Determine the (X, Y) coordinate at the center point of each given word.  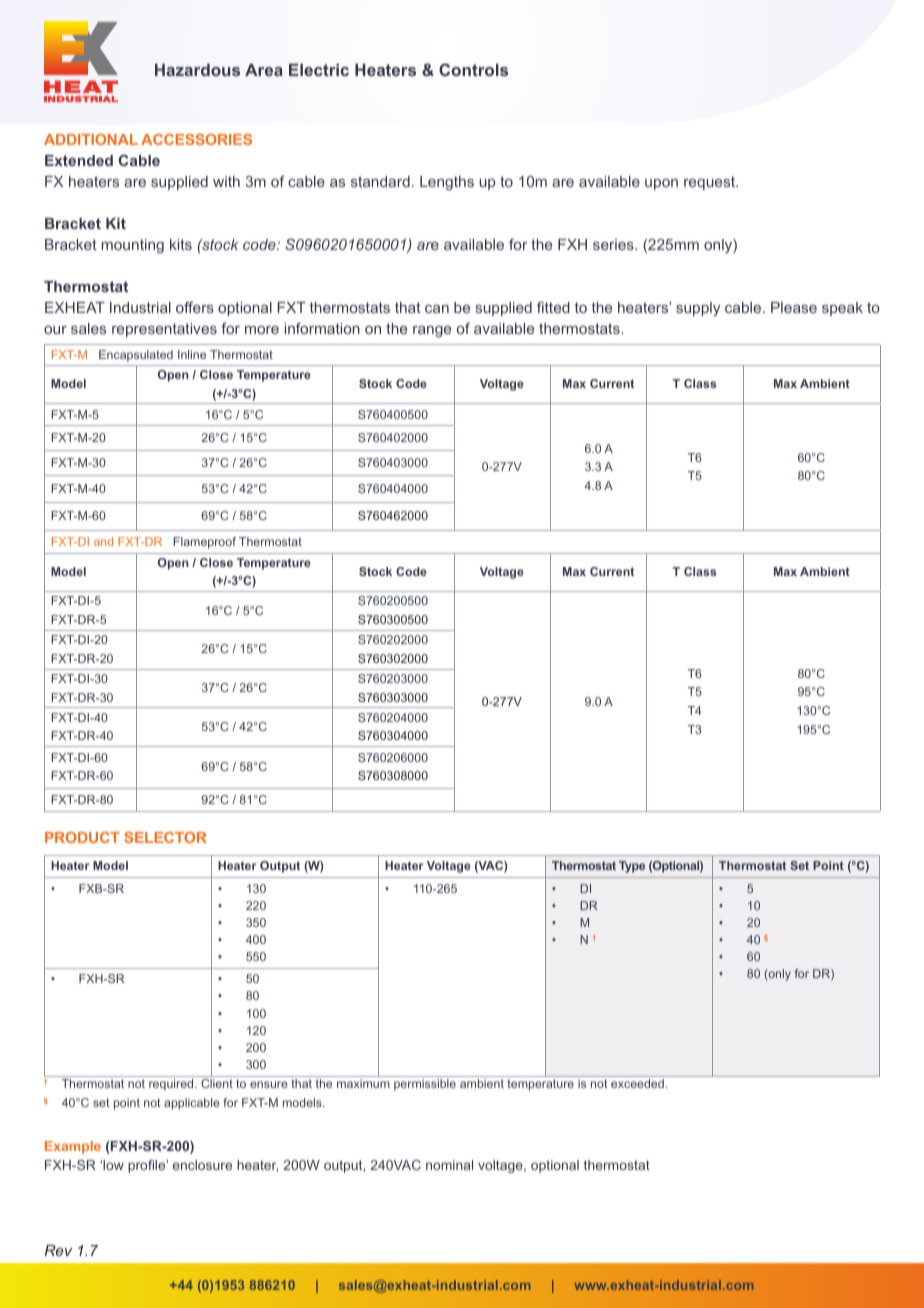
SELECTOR (165, 837)
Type (632, 867)
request (710, 183)
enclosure (202, 1165)
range (432, 332)
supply (698, 309)
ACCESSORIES (196, 139)
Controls (473, 69)
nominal (449, 1165)
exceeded (637, 1083)
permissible (425, 1085)
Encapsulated (136, 356)
